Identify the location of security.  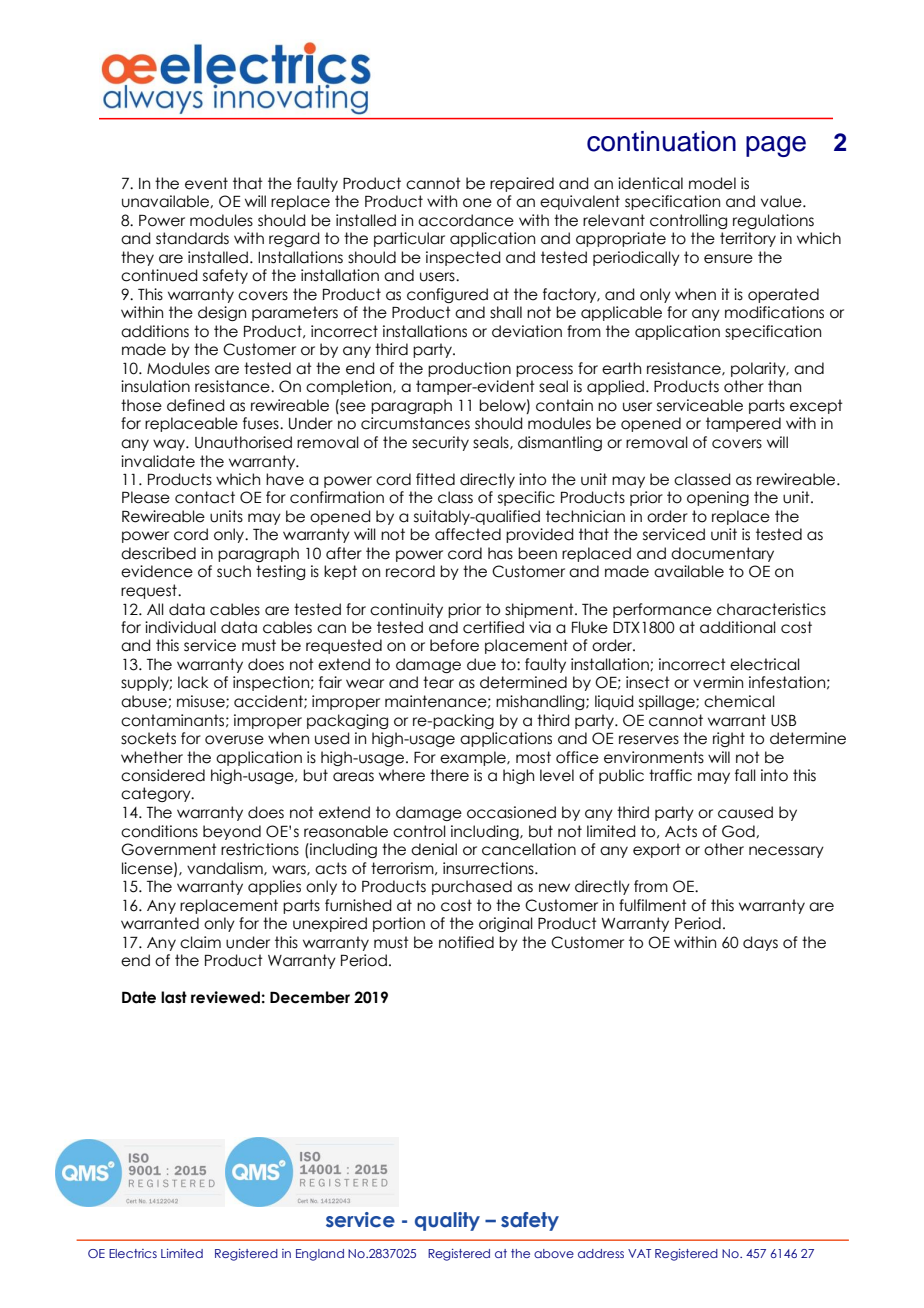
(440, 443).
